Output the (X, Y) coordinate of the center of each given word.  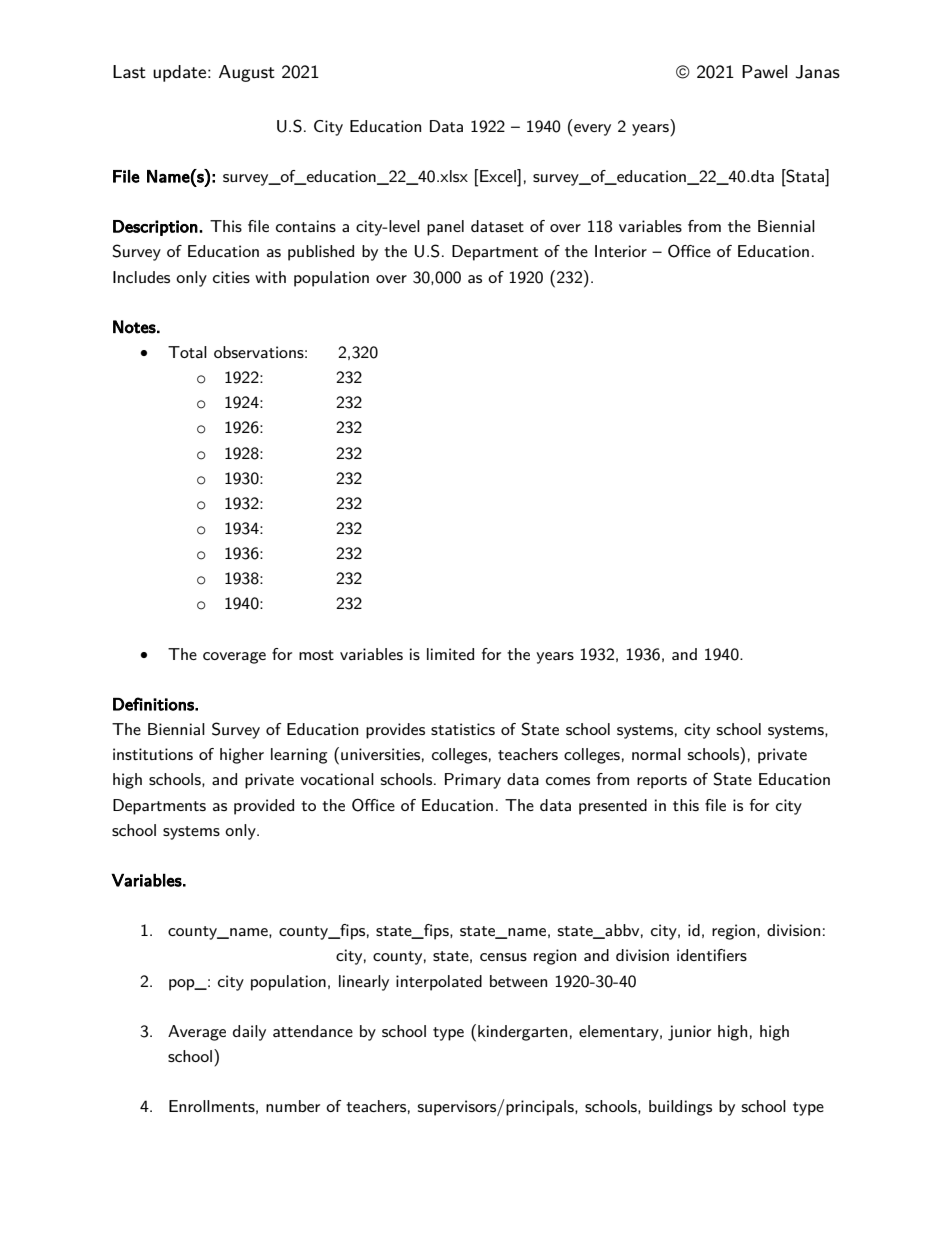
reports (662, 782)
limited (450, 654)
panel (445, 228)
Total (187, 352)
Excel (499, 175)
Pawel (764, 72)
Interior (621, 251)
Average (197, 1033)
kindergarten (522, 1033)
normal (656, 754)
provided (264, 807)
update (181, 73)
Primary (473, 781)
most (316, 655)
